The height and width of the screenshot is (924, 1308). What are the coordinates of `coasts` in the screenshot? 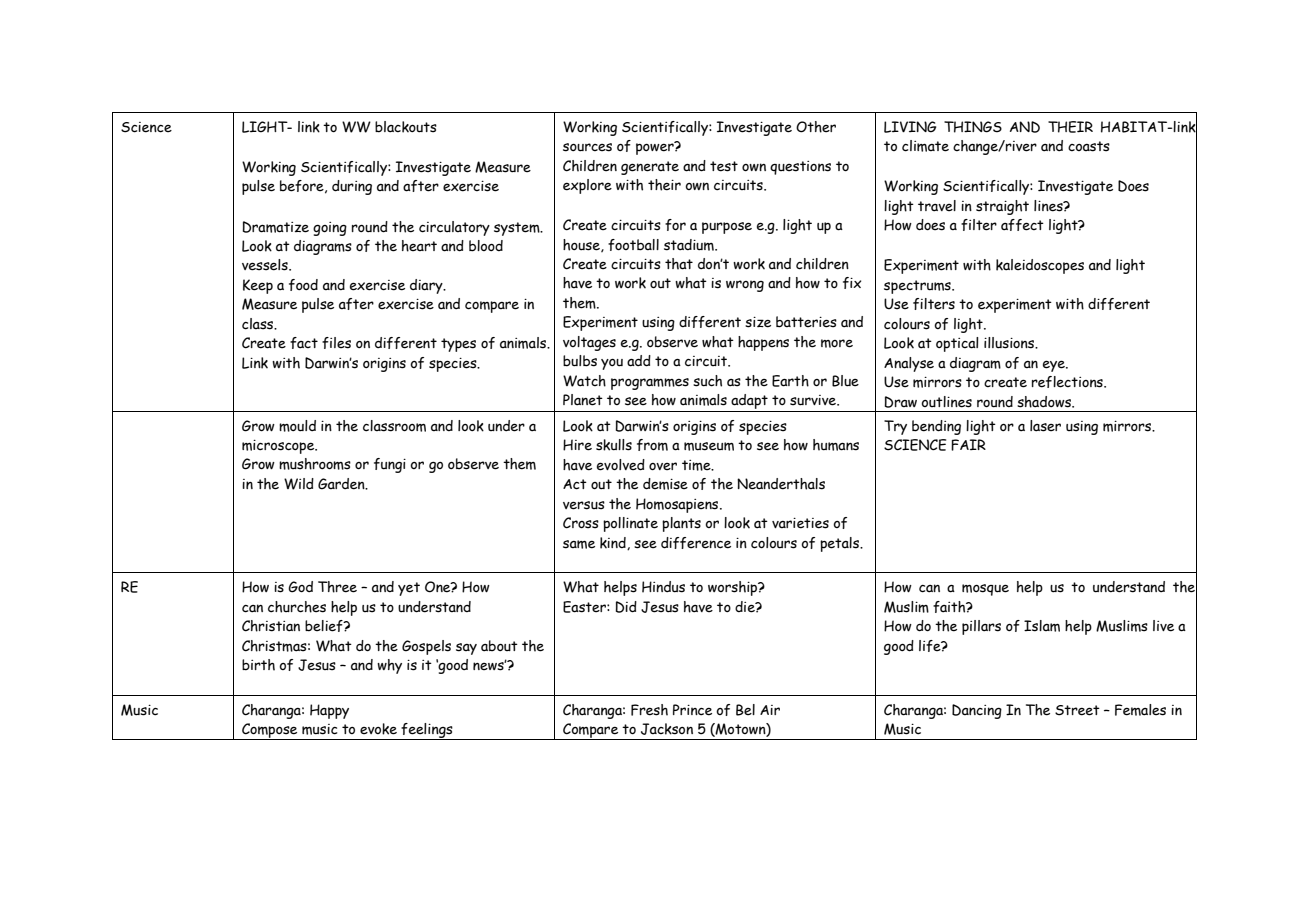 It's located at (1089, 146).
